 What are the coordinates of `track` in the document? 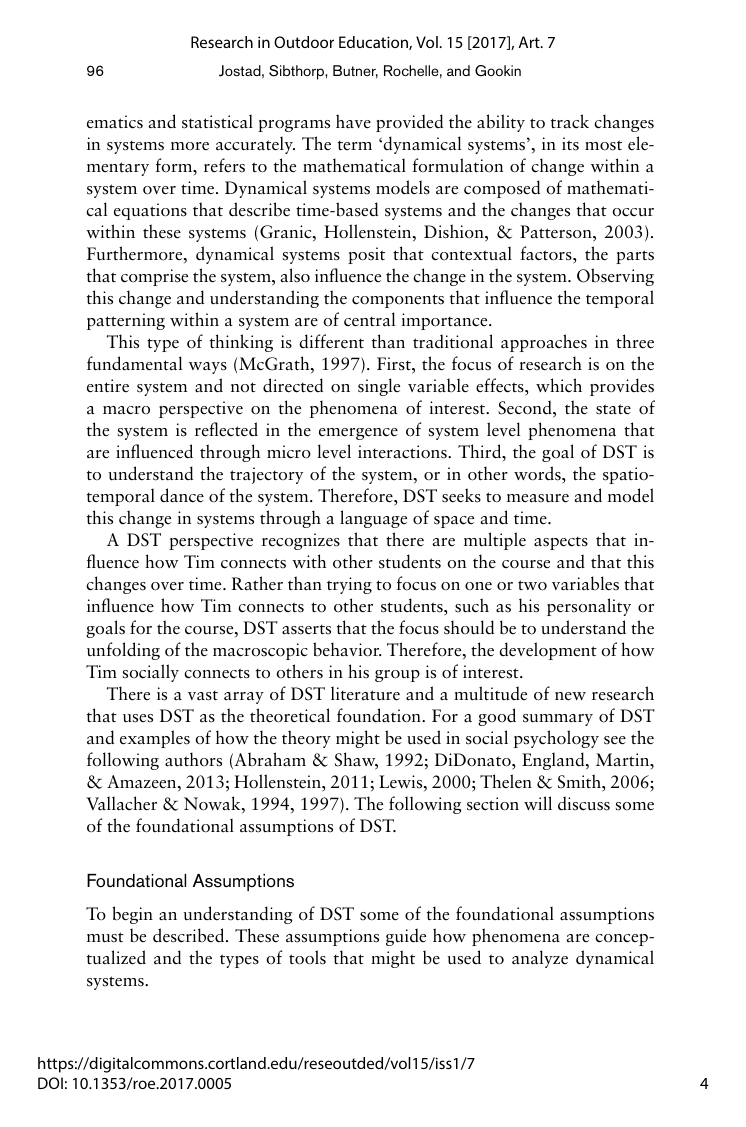 It's located at (570, 121).
